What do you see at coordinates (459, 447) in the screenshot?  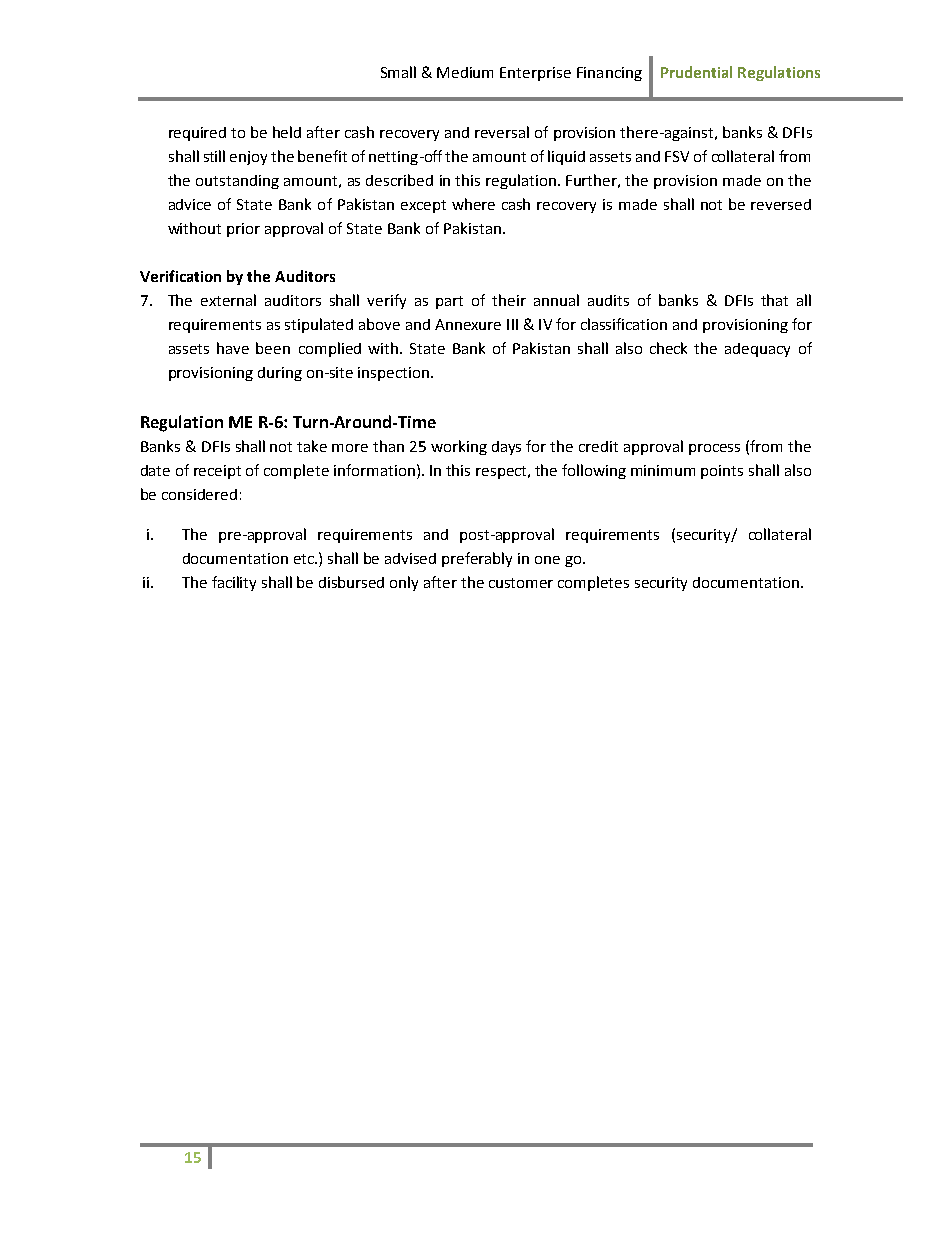 I see `working` at bounding box center [459, 447].
